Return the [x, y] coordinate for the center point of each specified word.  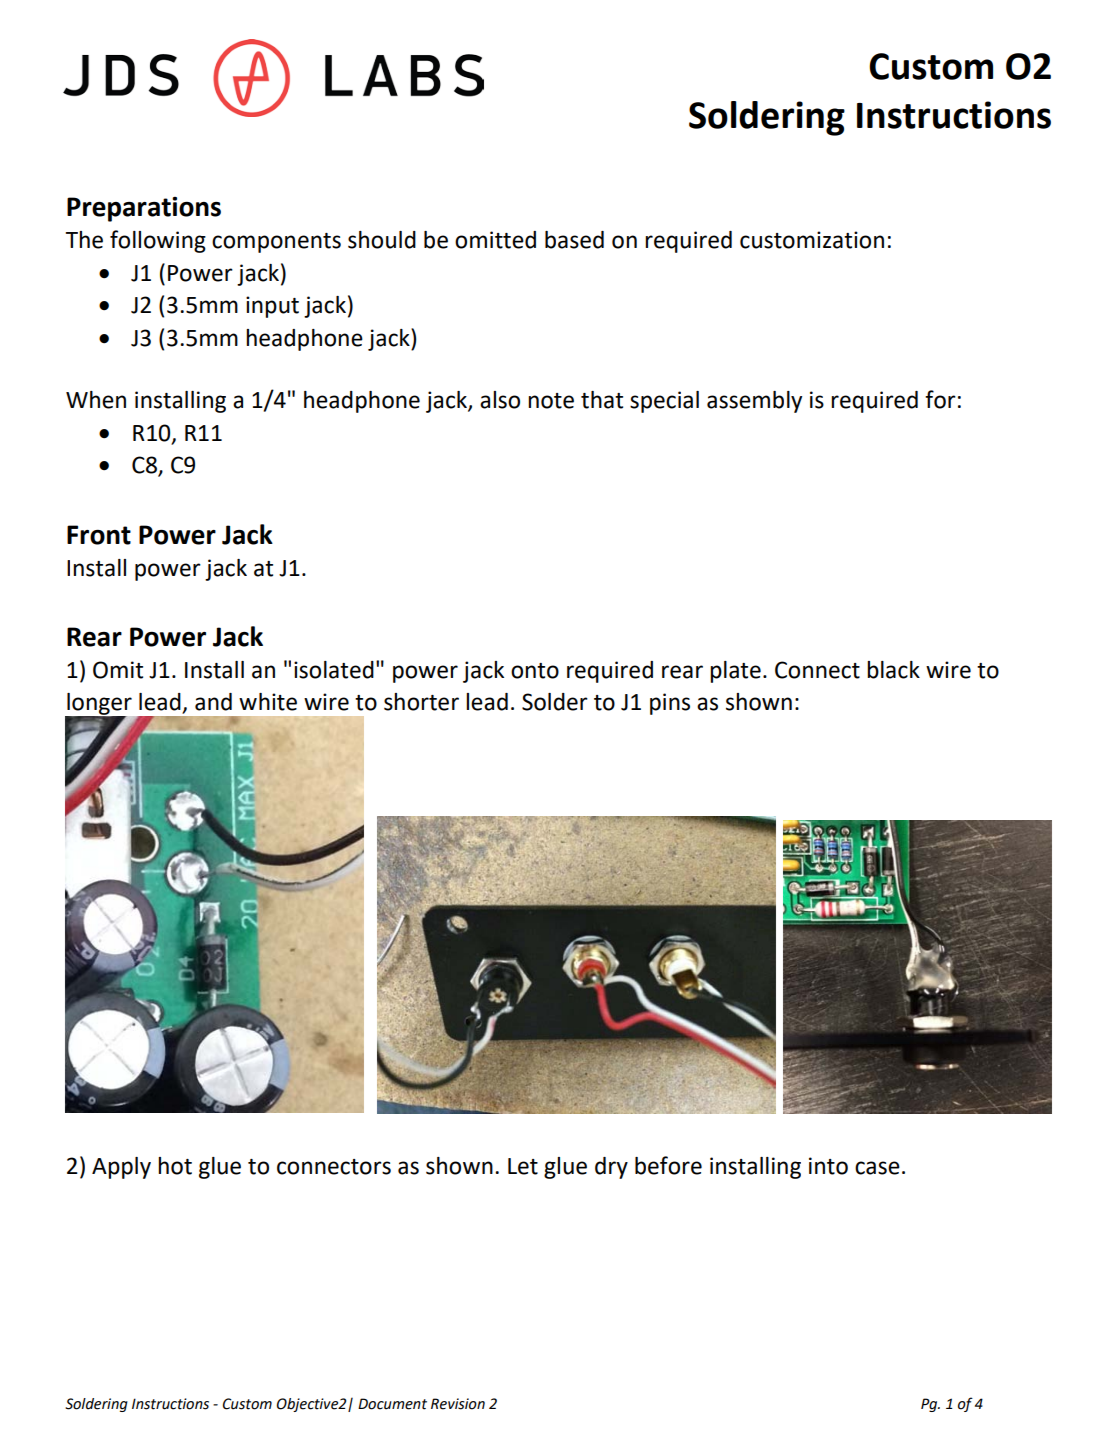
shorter [421, 702]
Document [392, 1404]
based [574, 240]
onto [535, 671]
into [828, 1166]
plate [735, 672]
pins [670, 704]
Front [99, 535]
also [500, 400]
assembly [754, 402]
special [664, 402]
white [268, 702]
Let [523, 1166]
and [213, 702]
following [158, 241]
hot [175, 1166]
